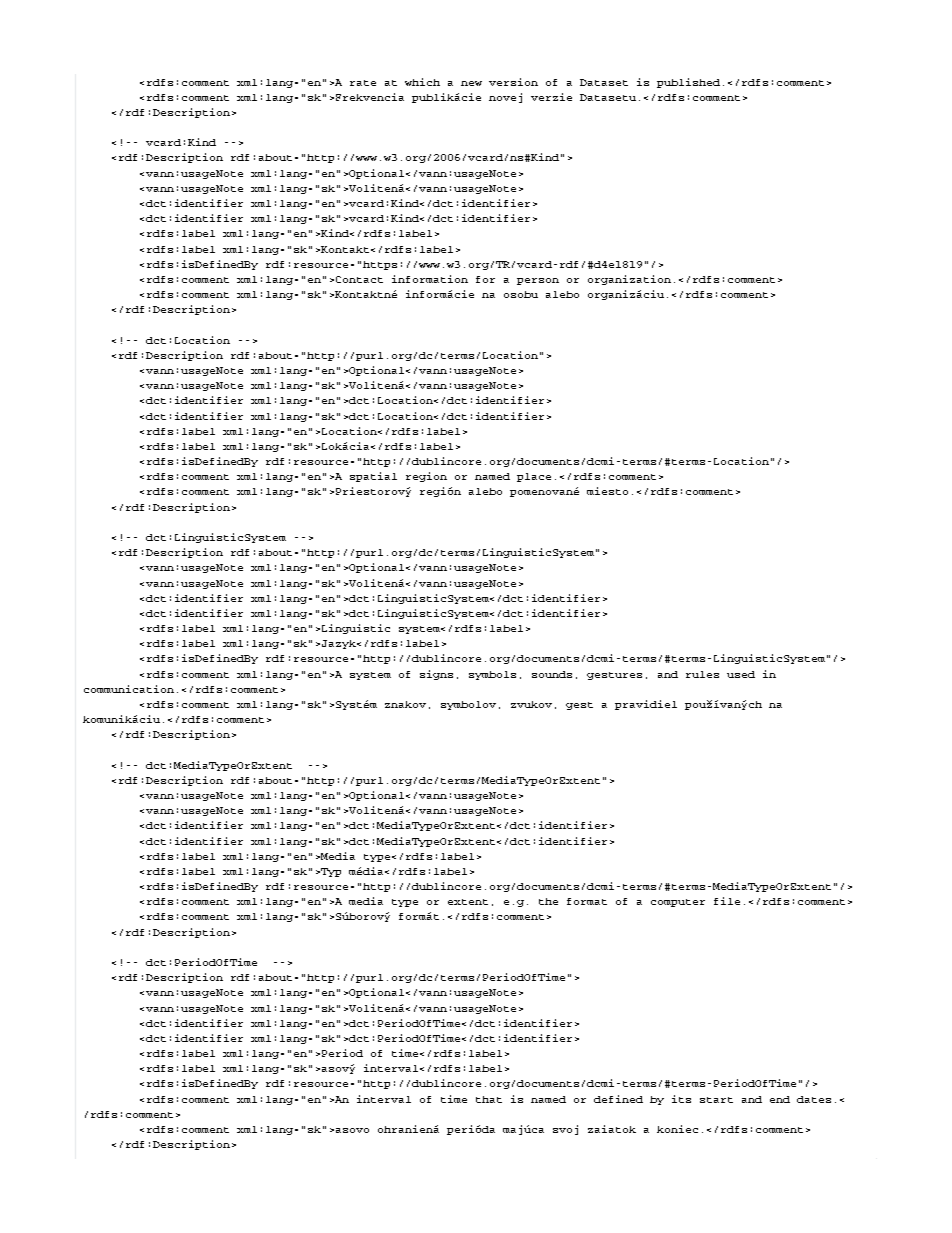 This screenshot has height=1233, width=952. I want to click on sounds, so click(552, 674).
